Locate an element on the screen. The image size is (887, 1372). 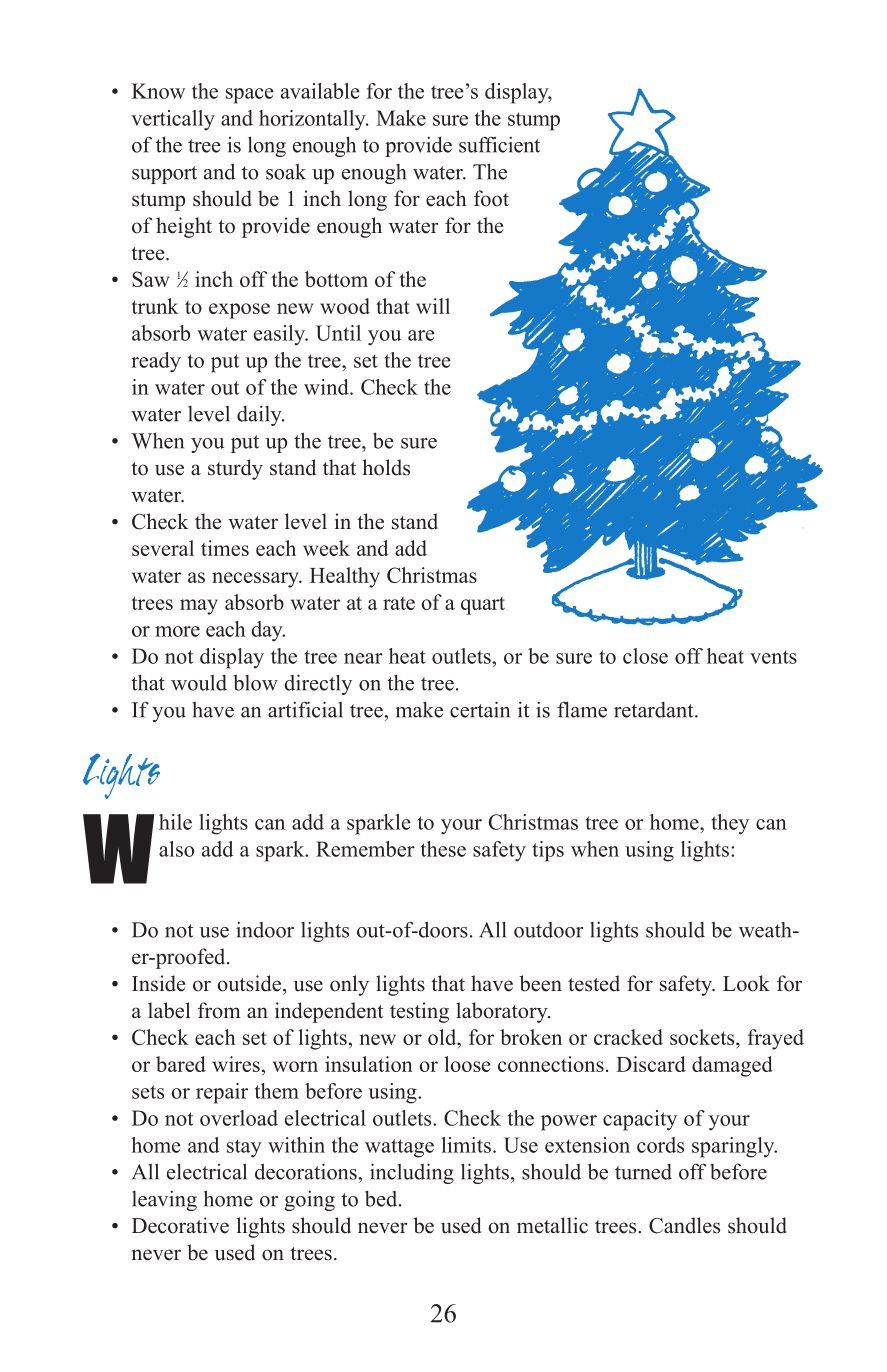
would is located at coordinates (199, 683).
